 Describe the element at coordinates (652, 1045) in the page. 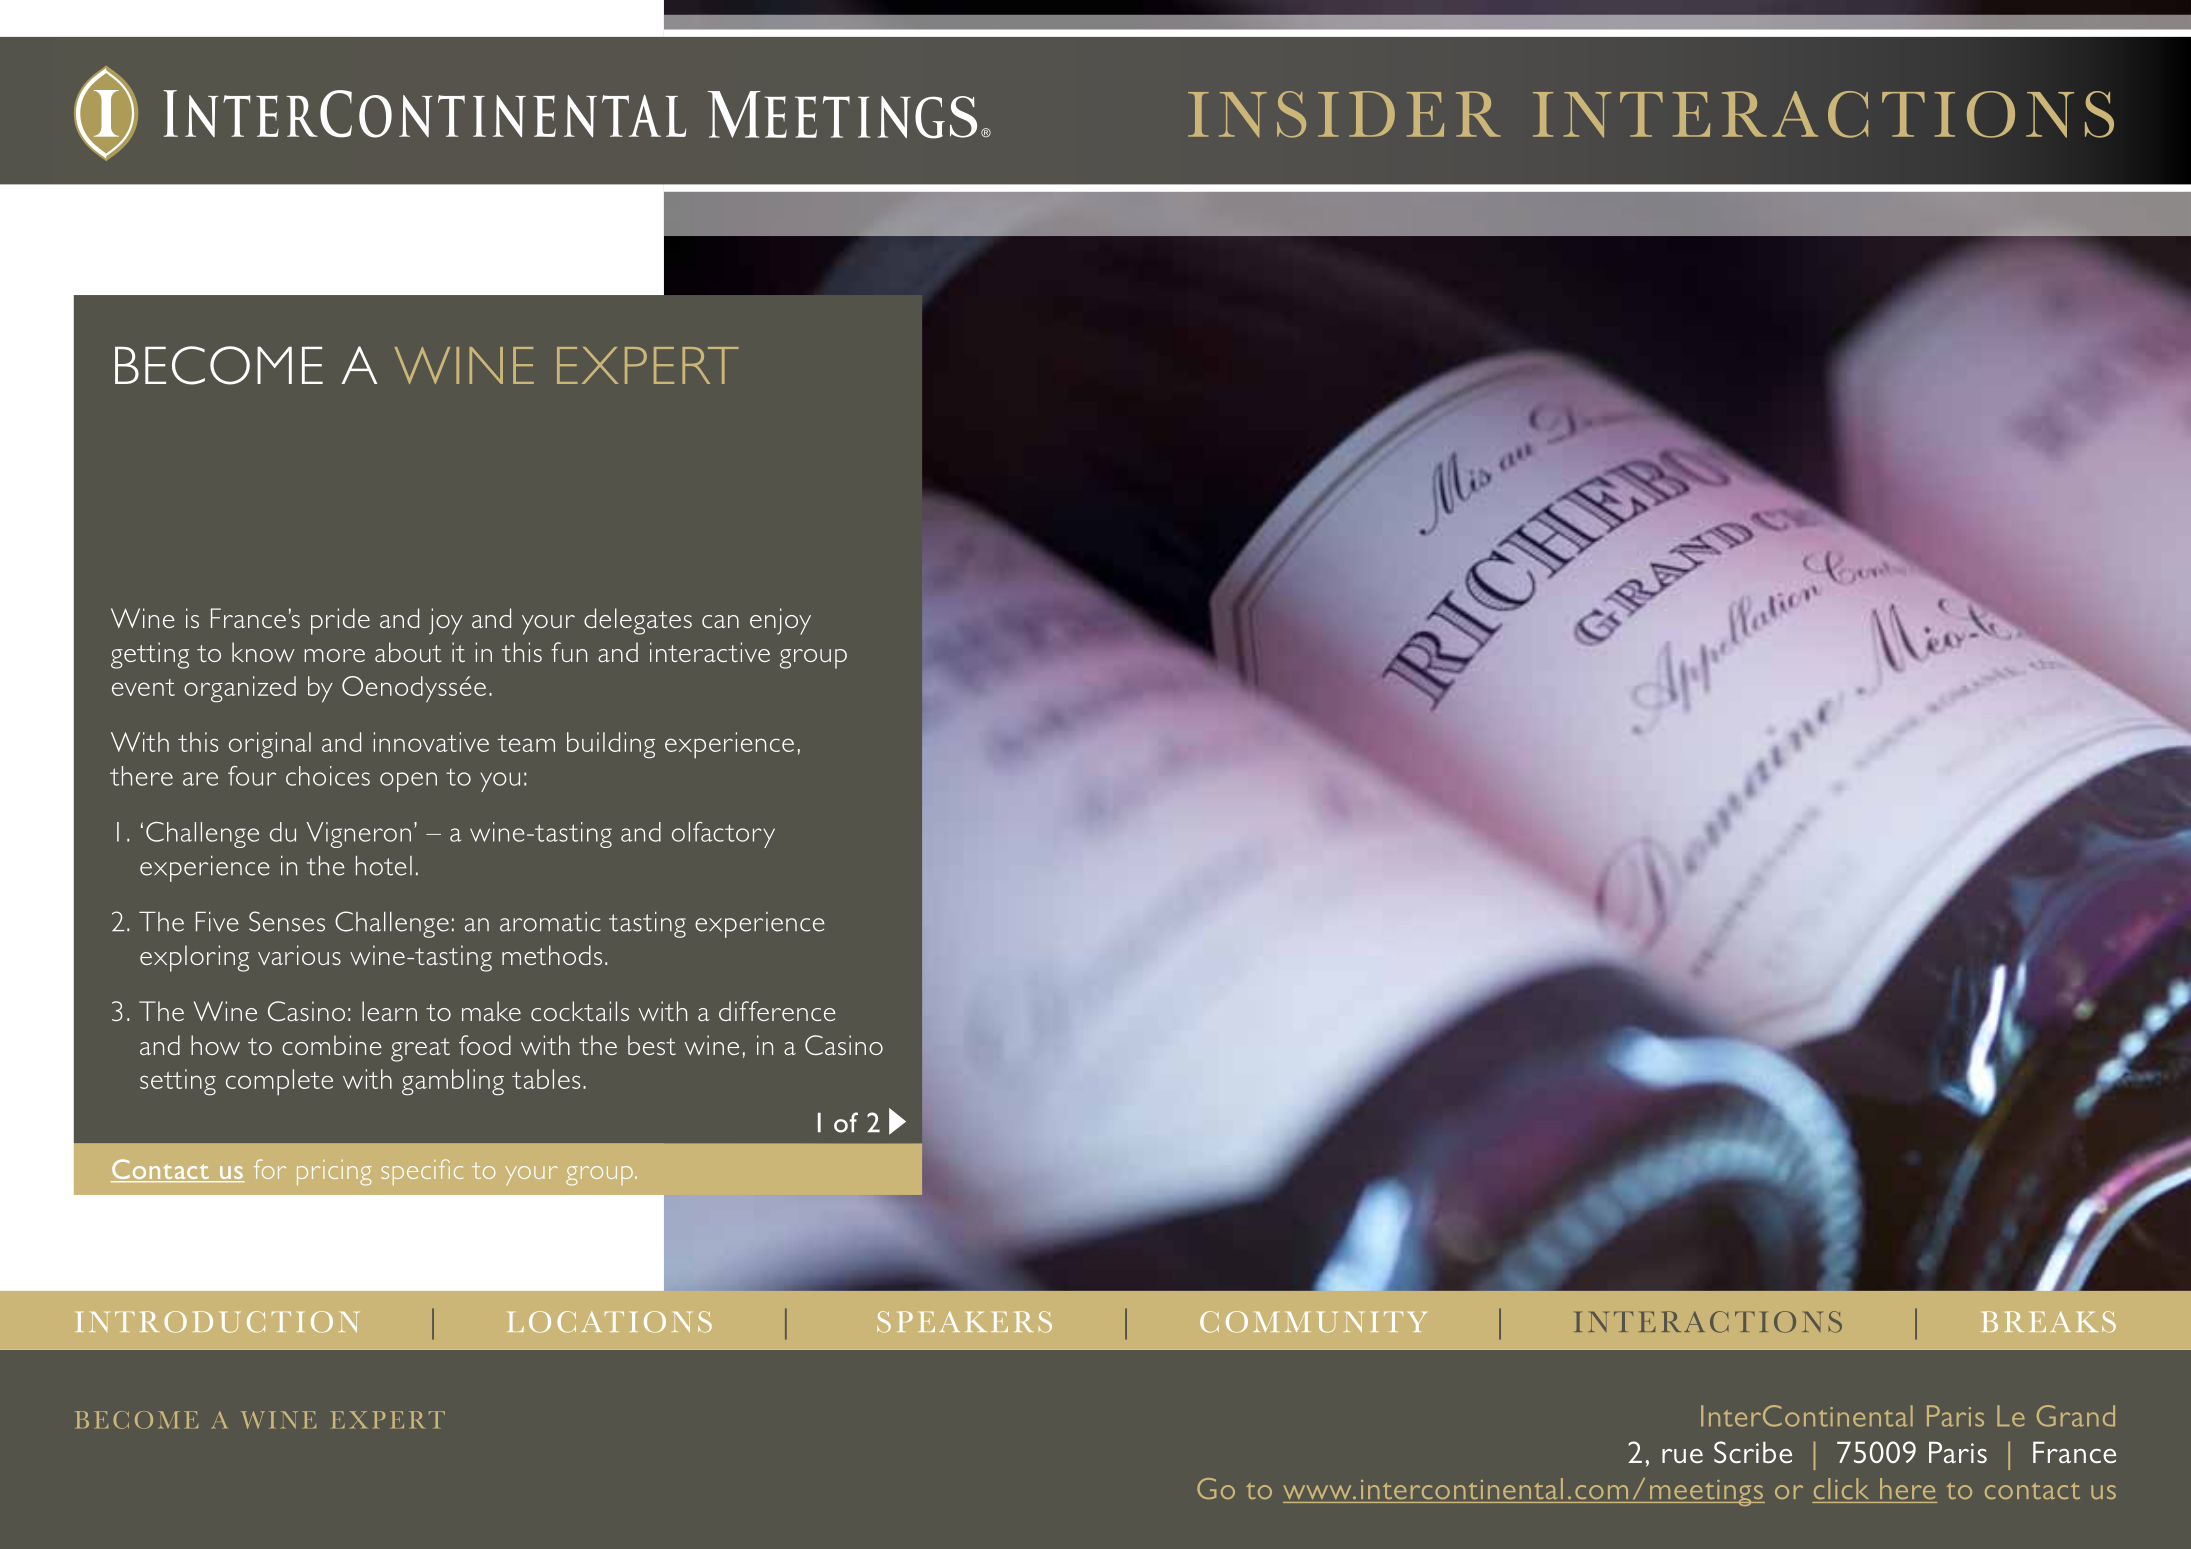

I see `best` at that location.
